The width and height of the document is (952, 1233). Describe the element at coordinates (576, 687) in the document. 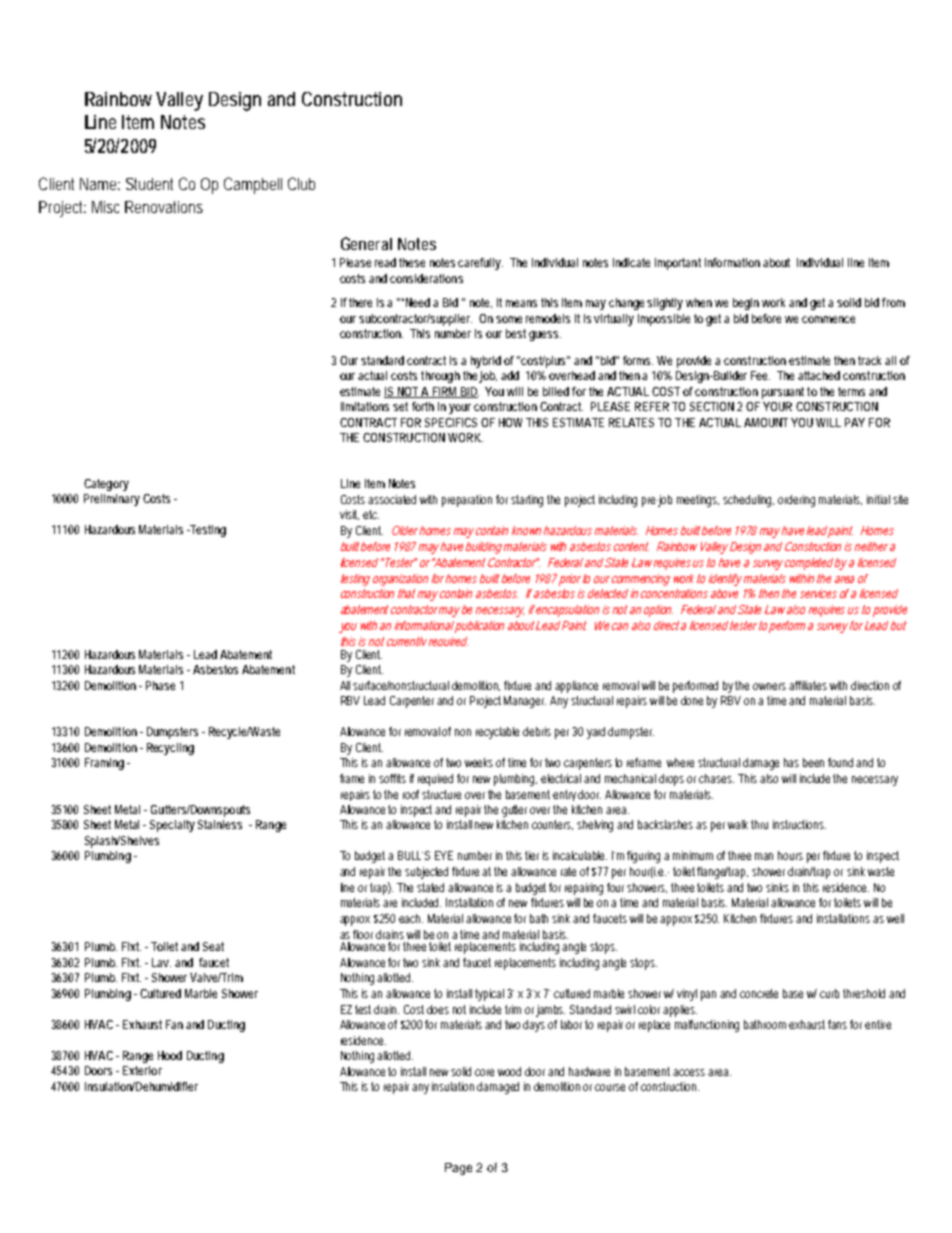

I see `appliance` at that location.
